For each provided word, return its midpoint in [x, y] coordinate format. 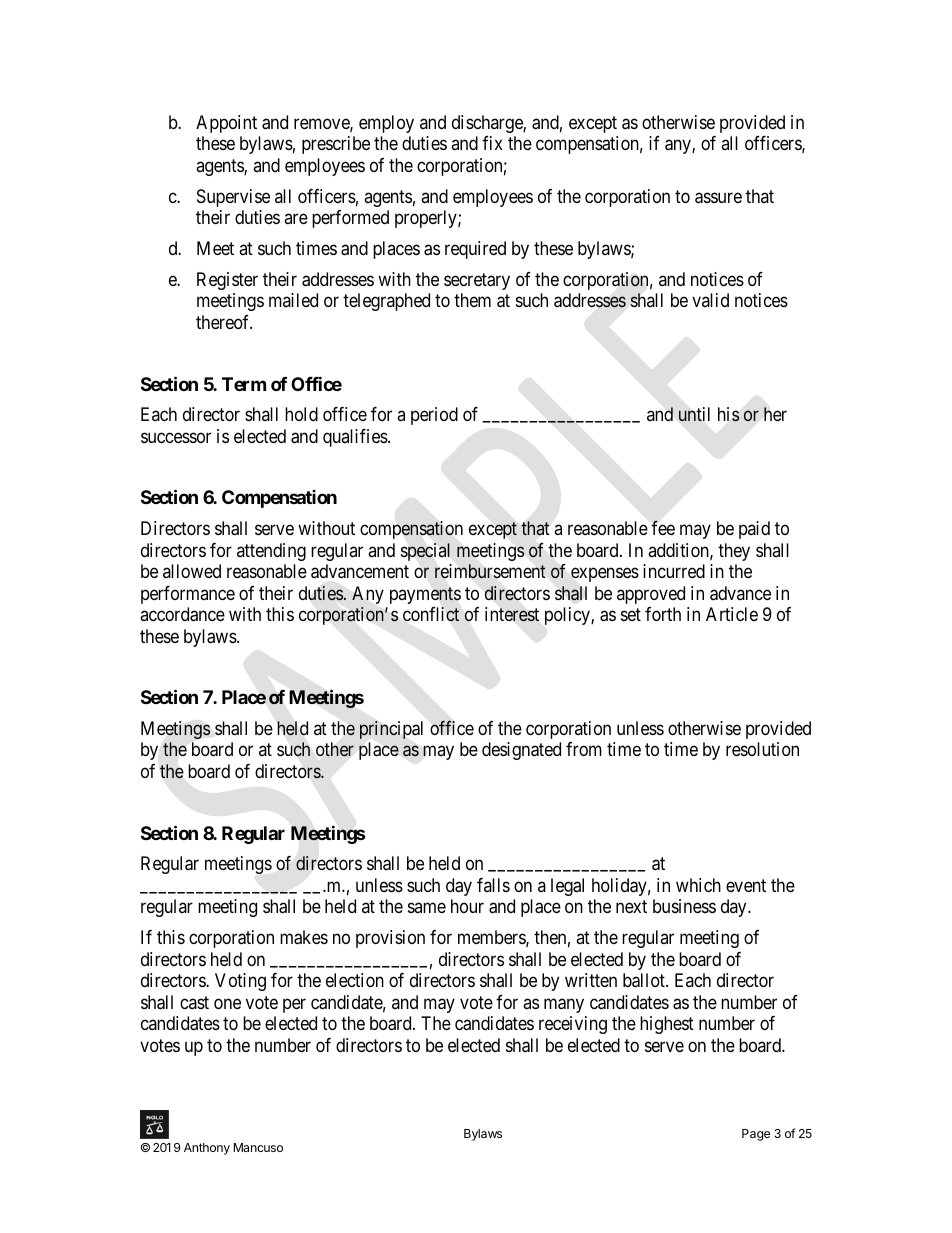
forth [663, 614]
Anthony [207, 1149]
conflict [431, 614]
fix [492, 143]
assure [718, 198]
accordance [182, 614]
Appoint [226, 124]
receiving [573, 1025]
